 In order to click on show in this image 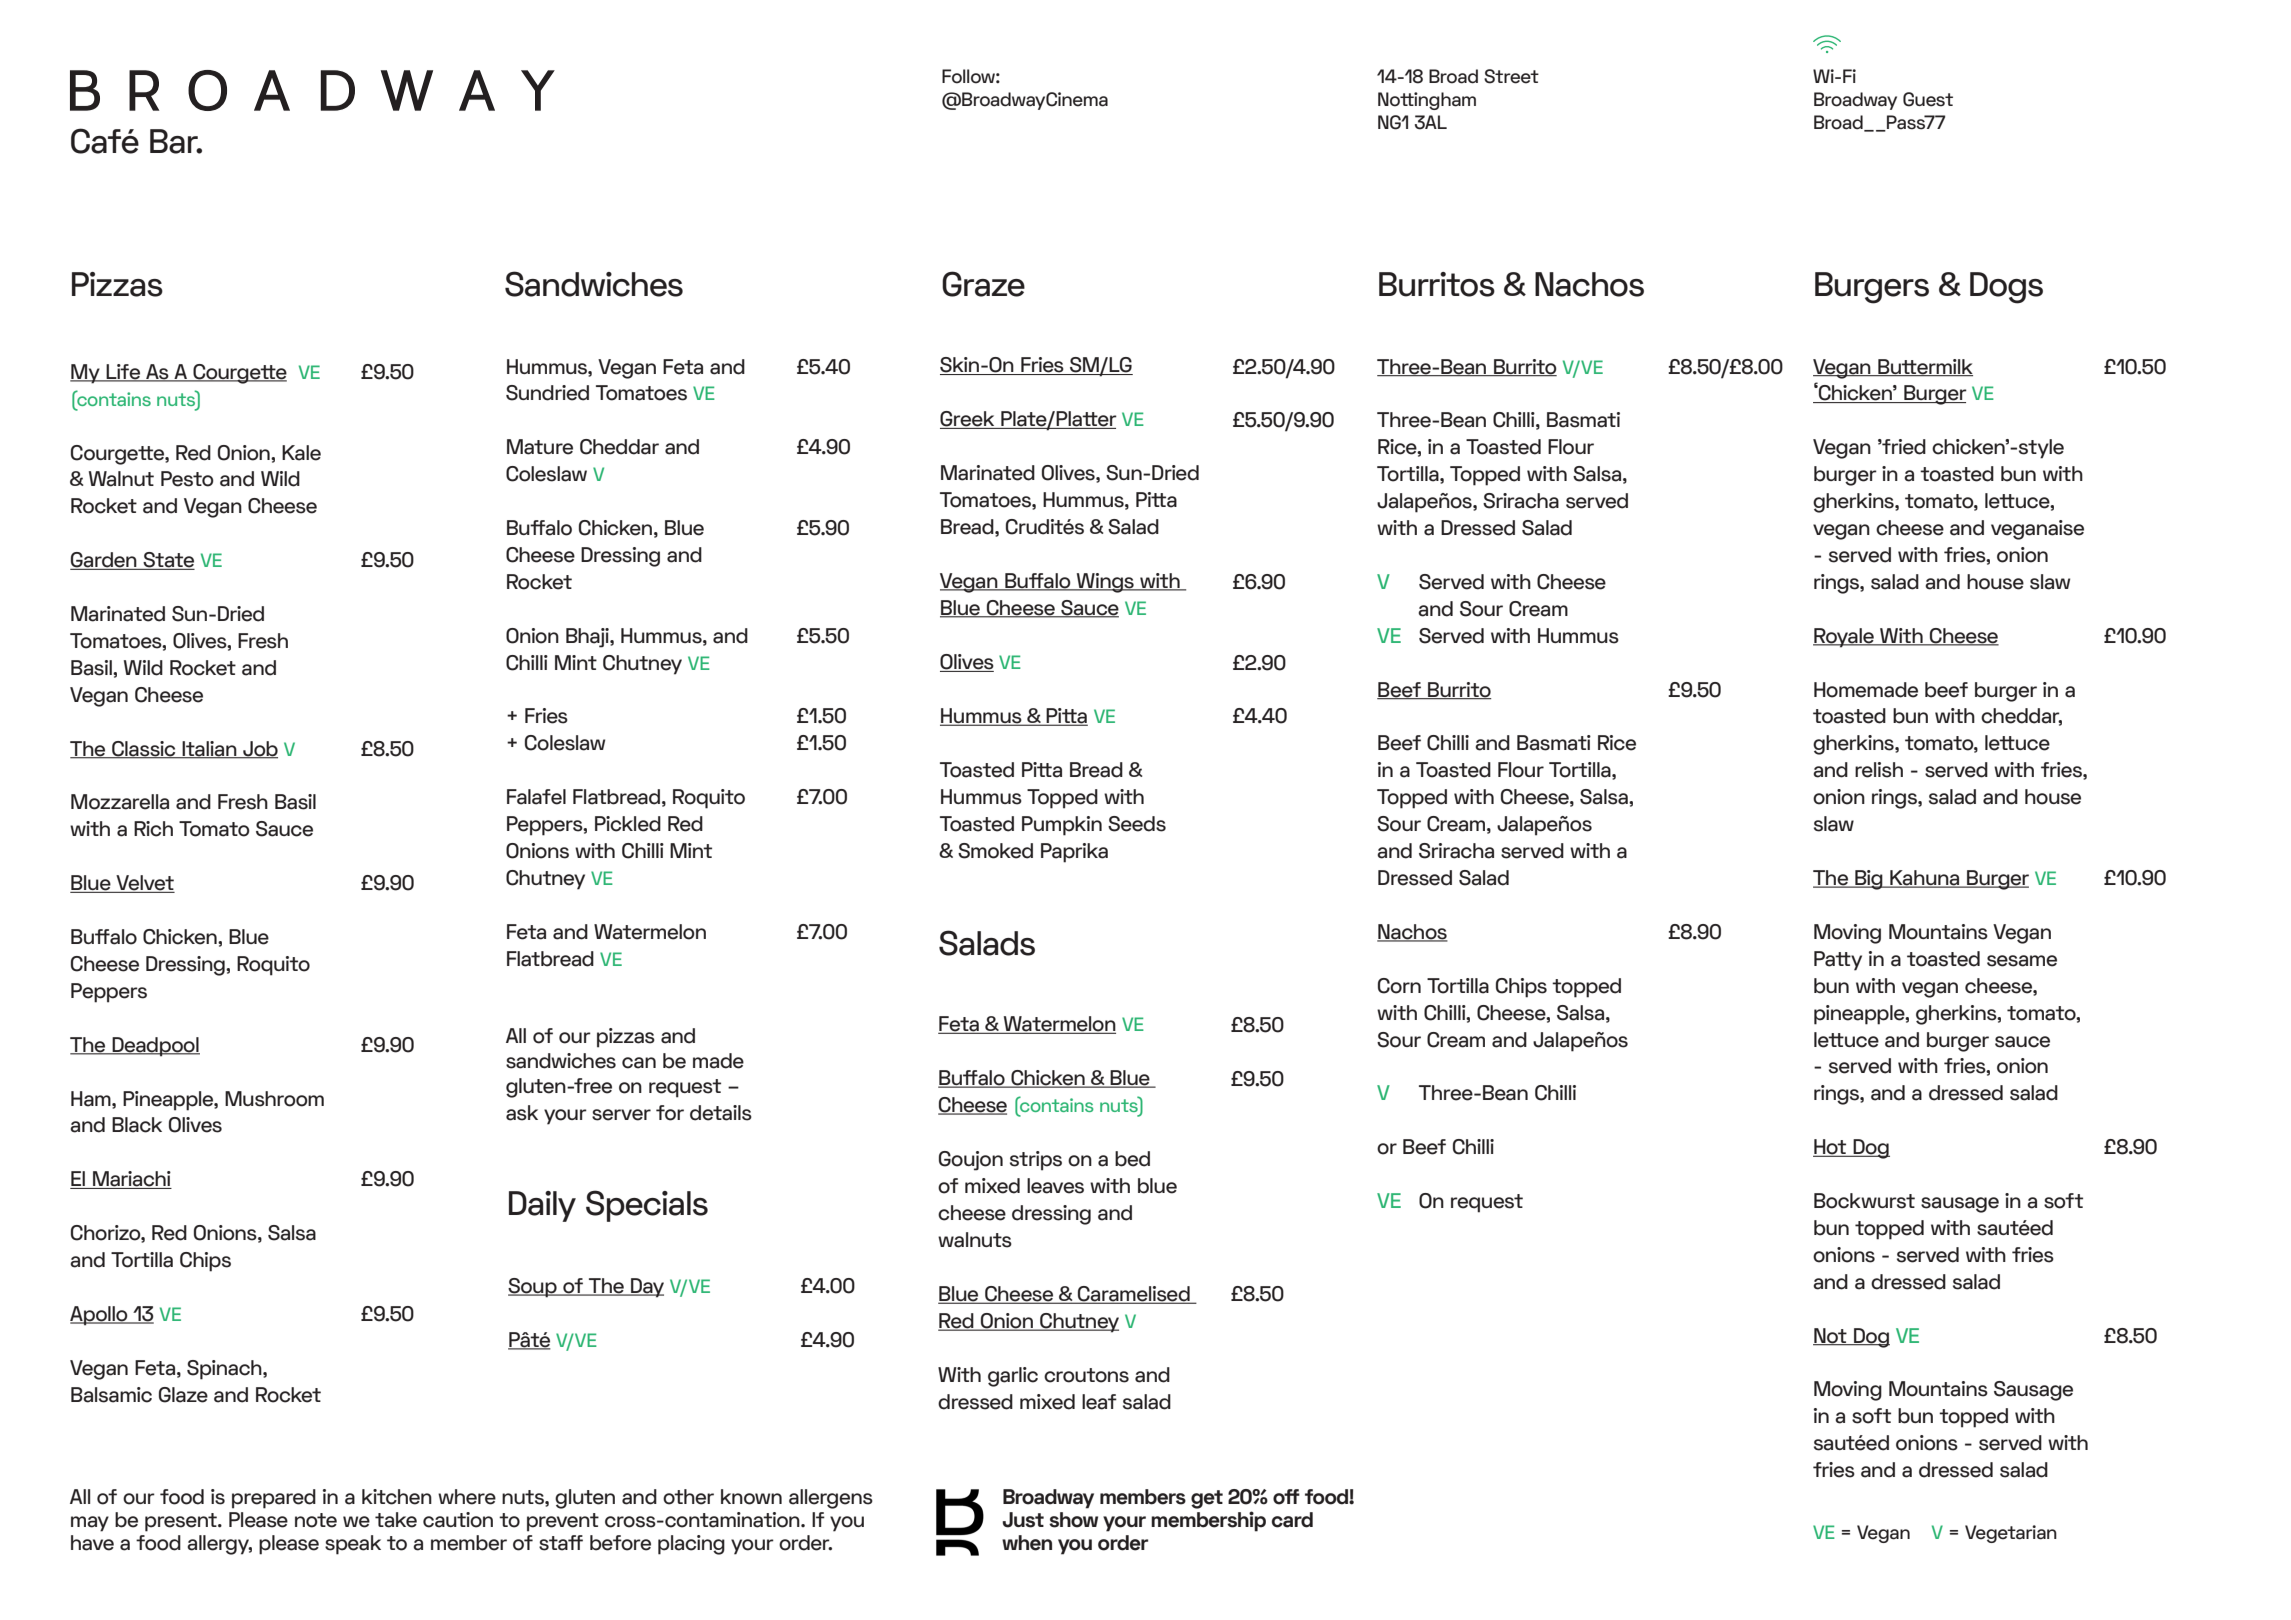, I will do `click(1073, 1520)`.
